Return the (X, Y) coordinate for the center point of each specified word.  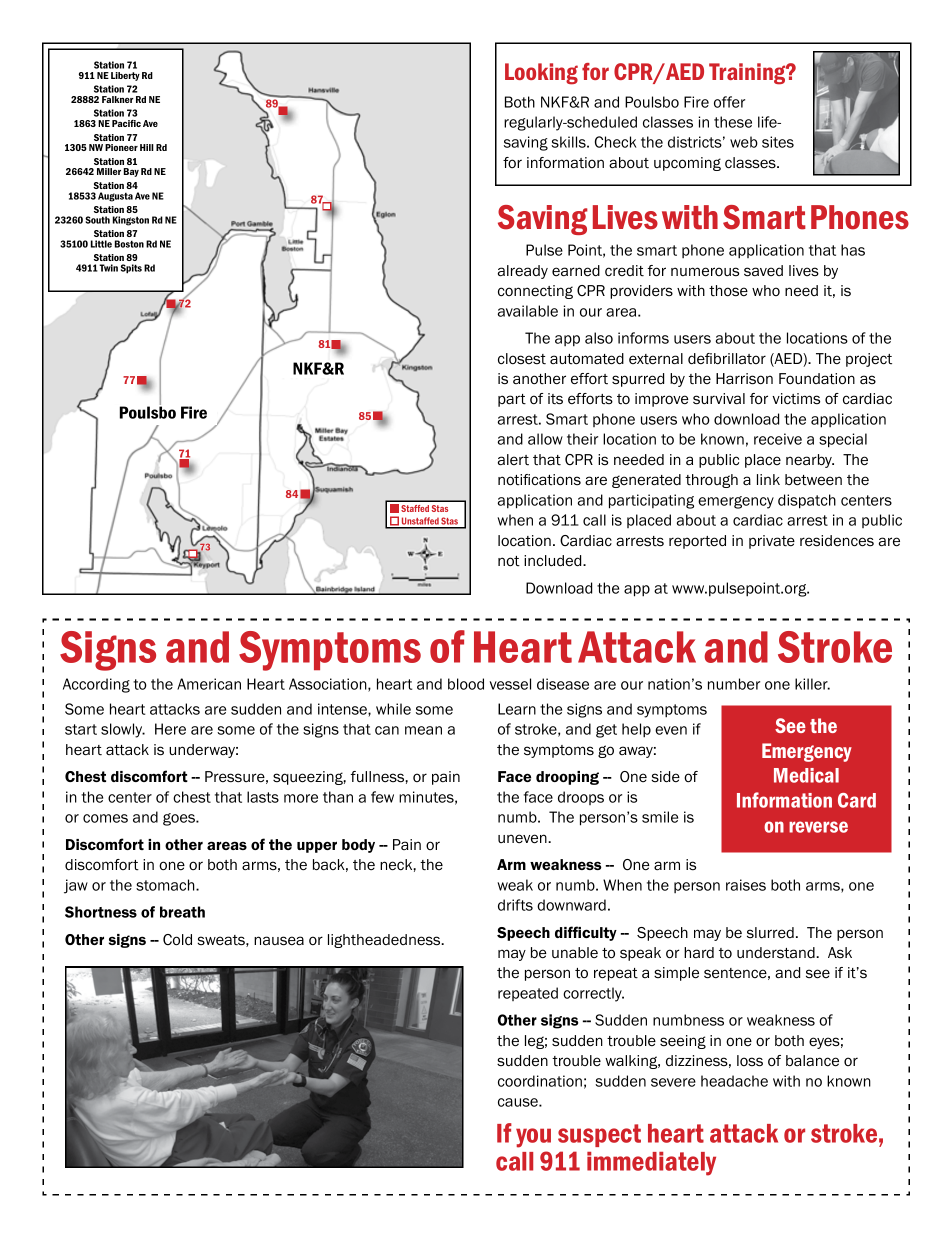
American (209, 684)
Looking (541, 74)
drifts (515, 905)
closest (522, 359)
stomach (166, 885)
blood (466, 684)
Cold (177, 940)
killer (812, 684)
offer (729, 102)
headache (734, 1081)
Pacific (126, 123)
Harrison (744, 379)
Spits (131, 269)
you (533, 1138)
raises (746, 885)
